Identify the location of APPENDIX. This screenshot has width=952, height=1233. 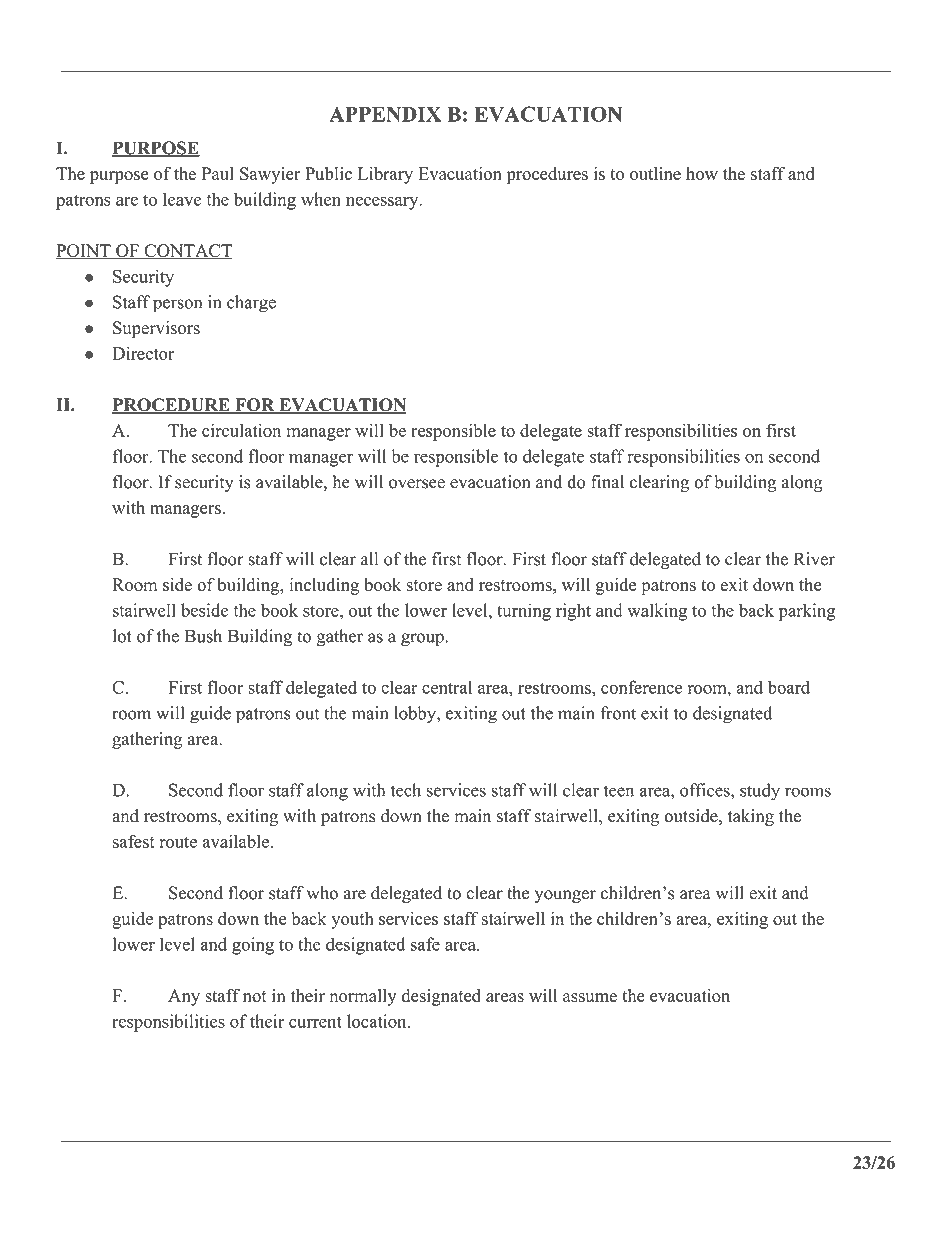
(385, 114).
